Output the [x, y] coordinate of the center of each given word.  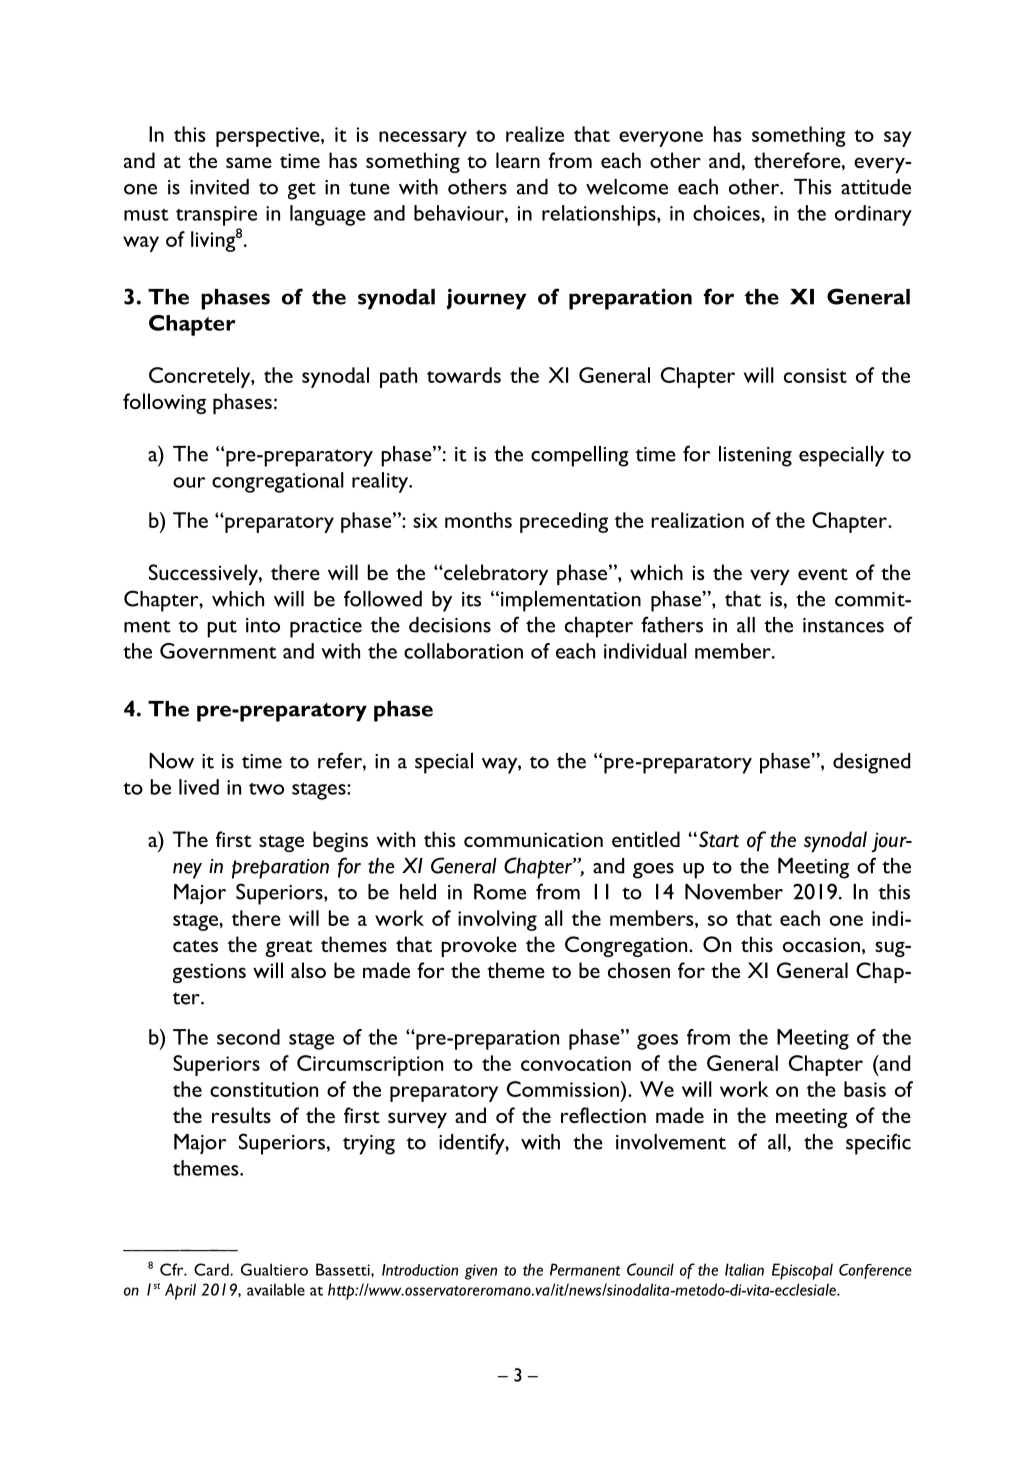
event [823, 574]
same [249, 162]
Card [212, 1269]
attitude [876, 187]
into [263, 625]
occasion [821, 944]
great [289, 948]
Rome [500, 892]
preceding [564, 522]
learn [518, 160]
